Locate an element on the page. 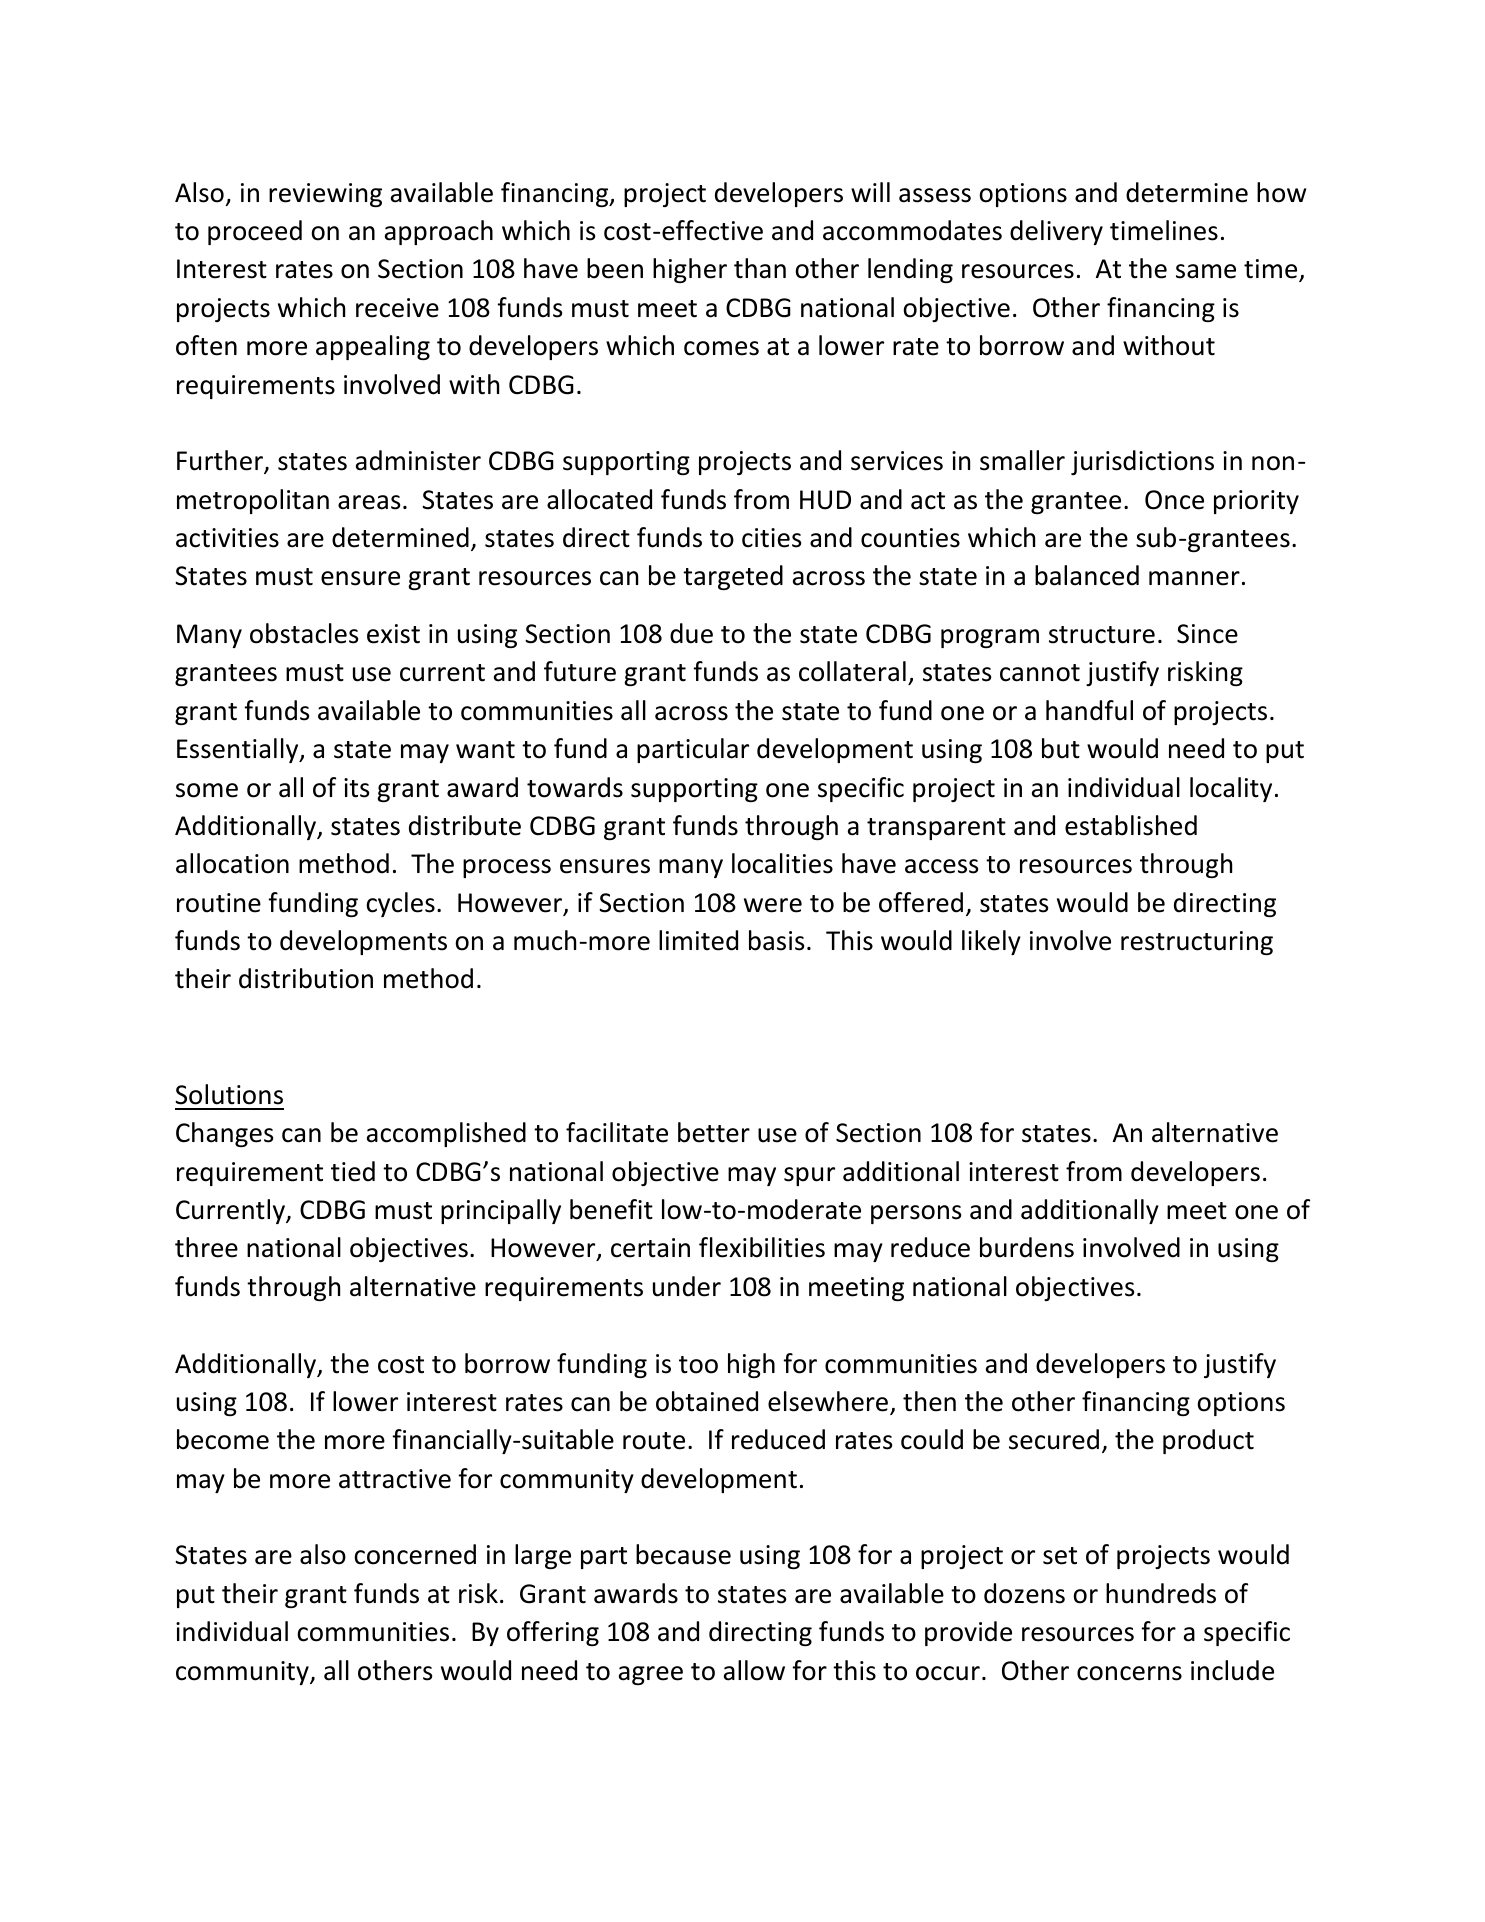 The image size is (1485, 1922). delivery is located at coordinates (1056, 232).
